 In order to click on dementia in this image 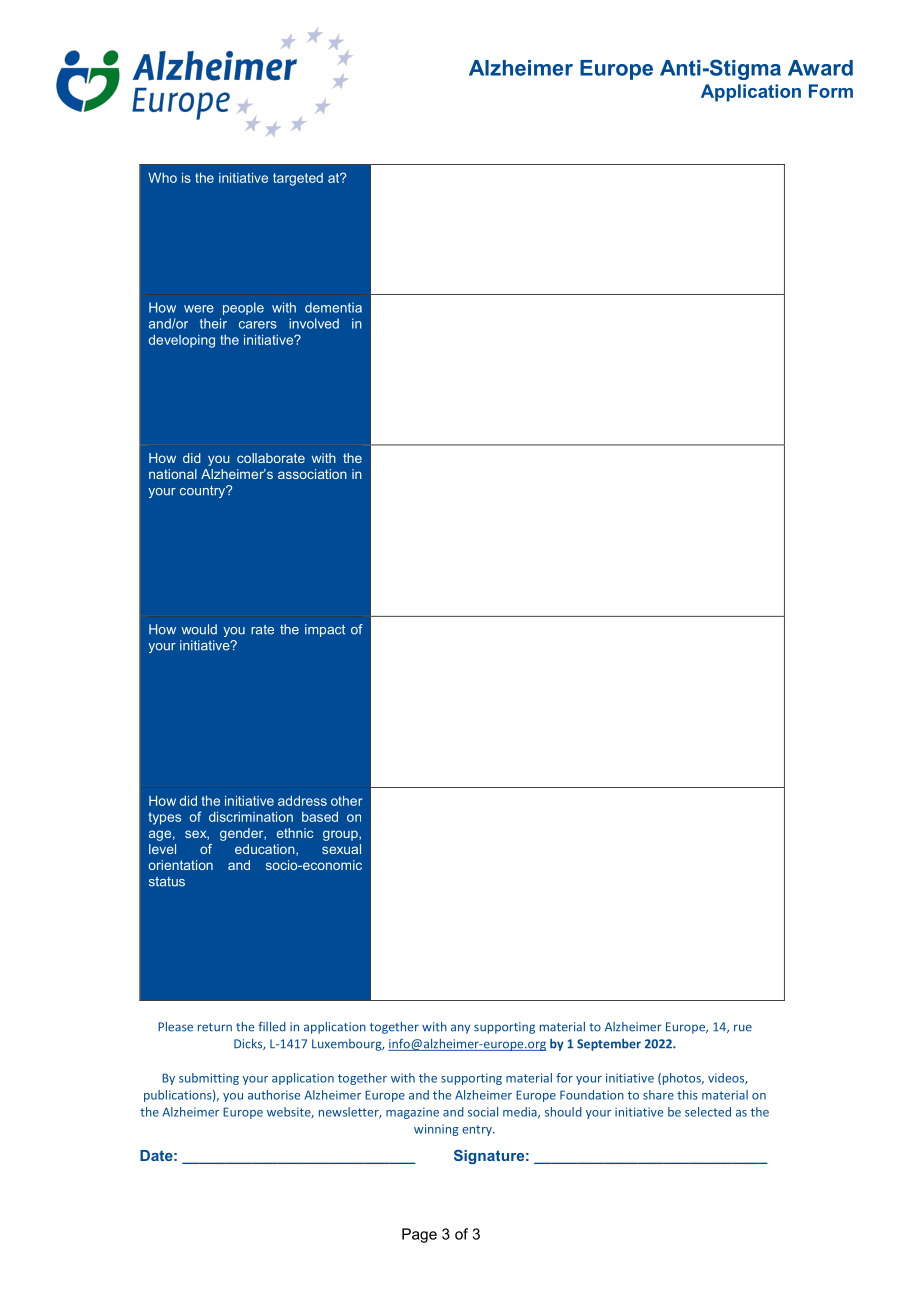, I will do `click(333, 307)`.
